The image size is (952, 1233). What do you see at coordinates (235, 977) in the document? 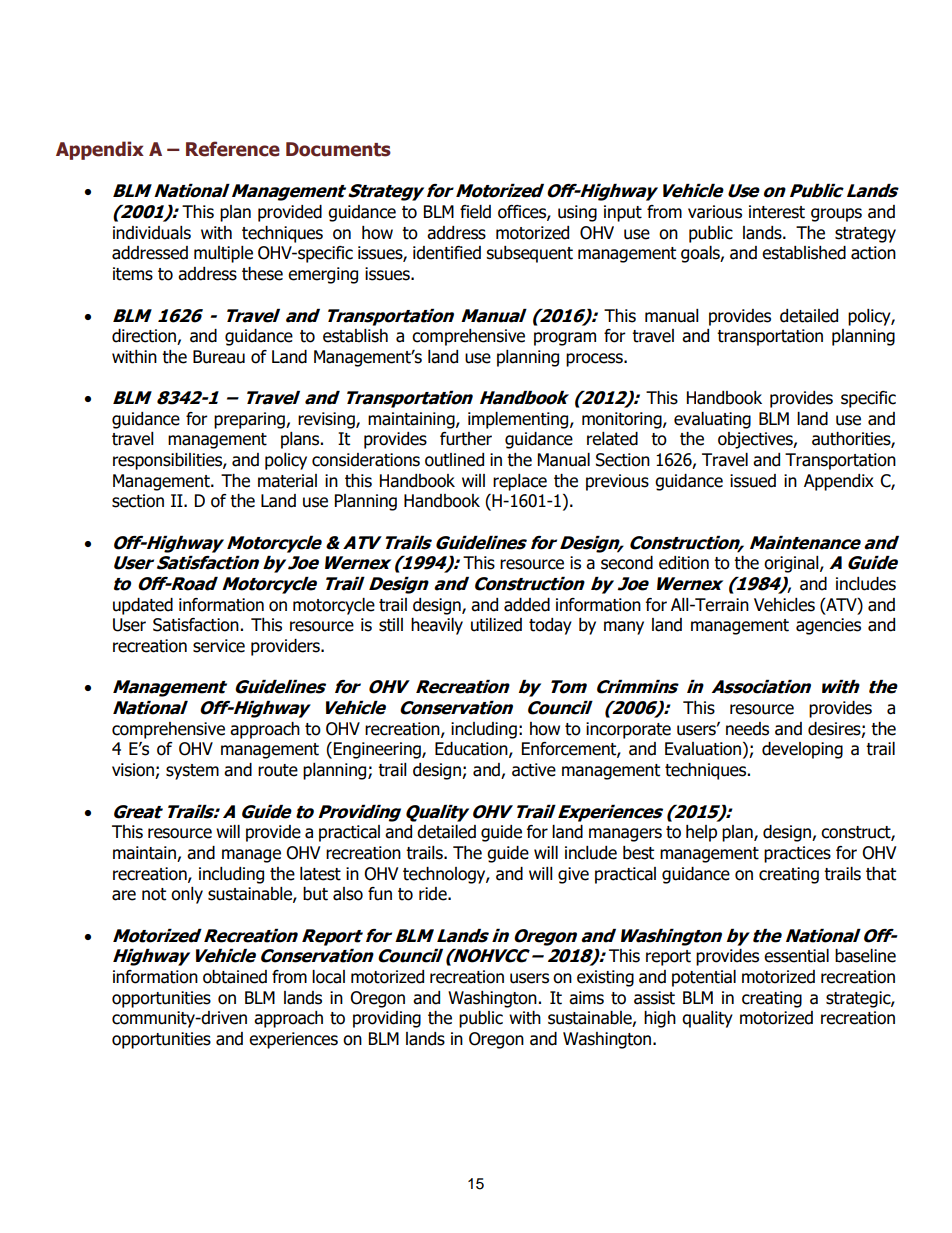
I see `obtained` at bounding box center [235, 977].
